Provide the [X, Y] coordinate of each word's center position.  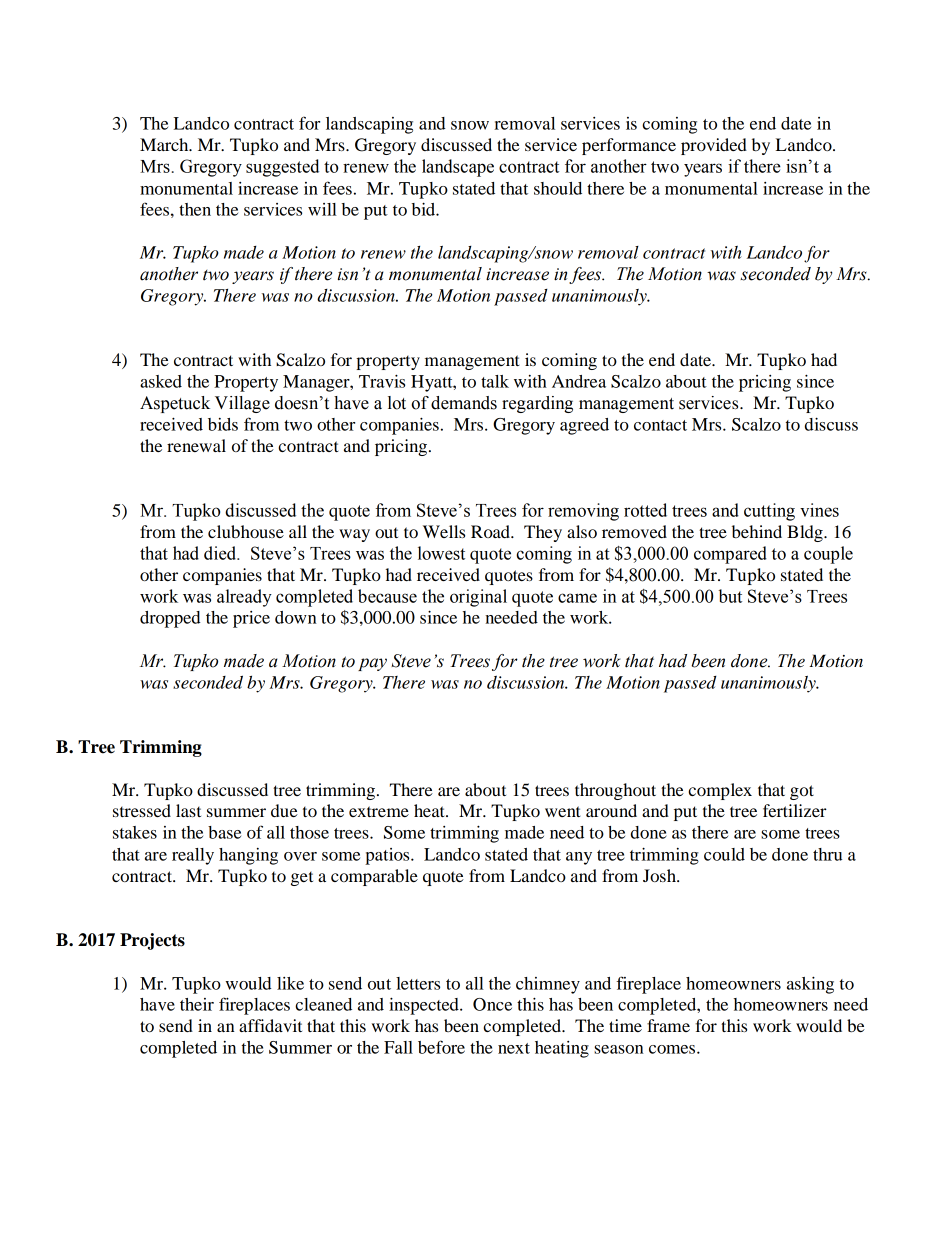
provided [714, 146]
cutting [769, 512]
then [195, 209]
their [197, 1004]
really [193, 856]
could [724, 854]
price [251, 619]
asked [161, 381]
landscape [458, 168]
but [730, 596]
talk [495, 381]
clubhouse [246, 531]
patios [388, 856]
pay [372, 664]
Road [491, 531]
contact [660, 425]
